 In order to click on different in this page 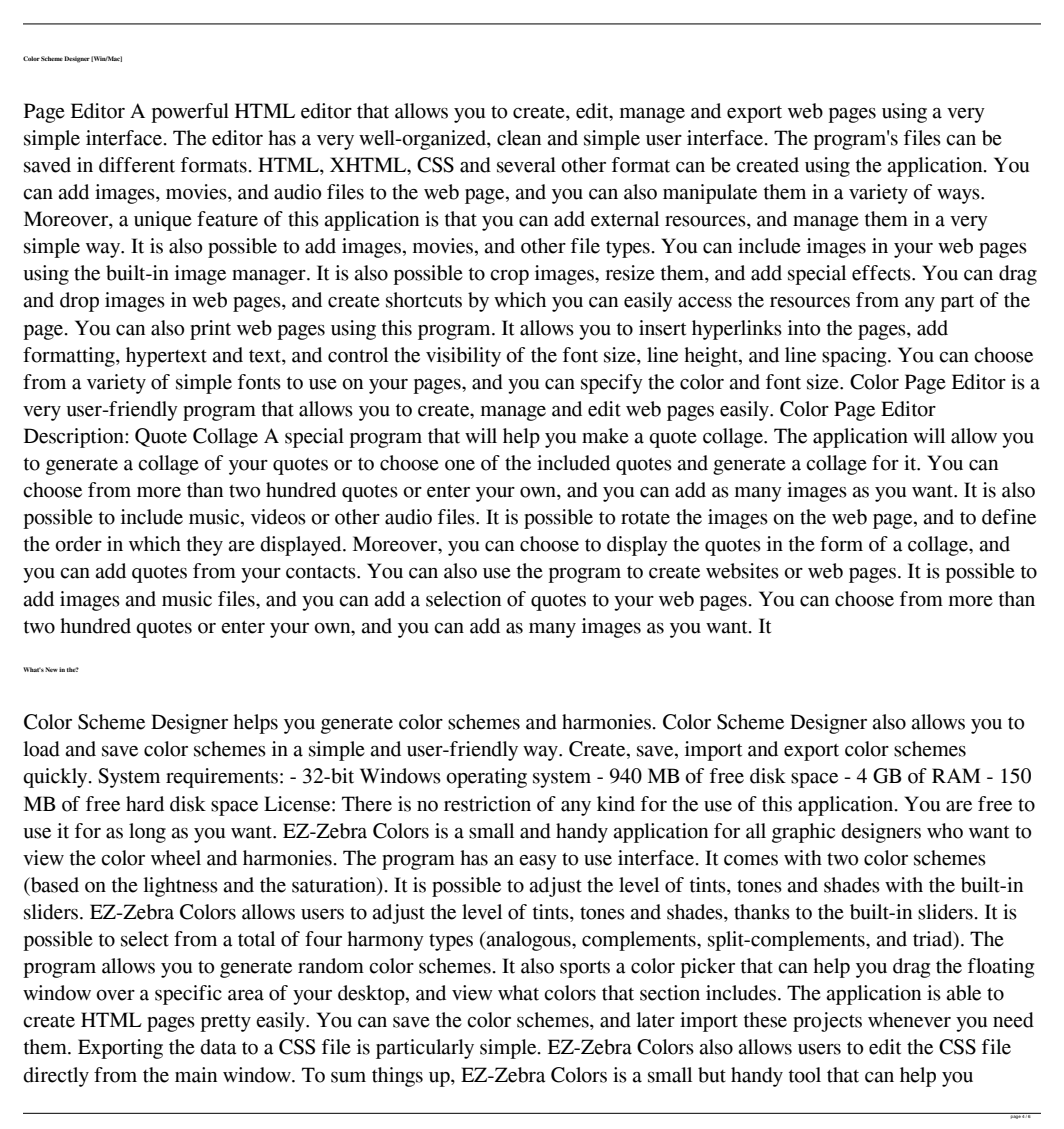, I will do `click(137, 165)`.
